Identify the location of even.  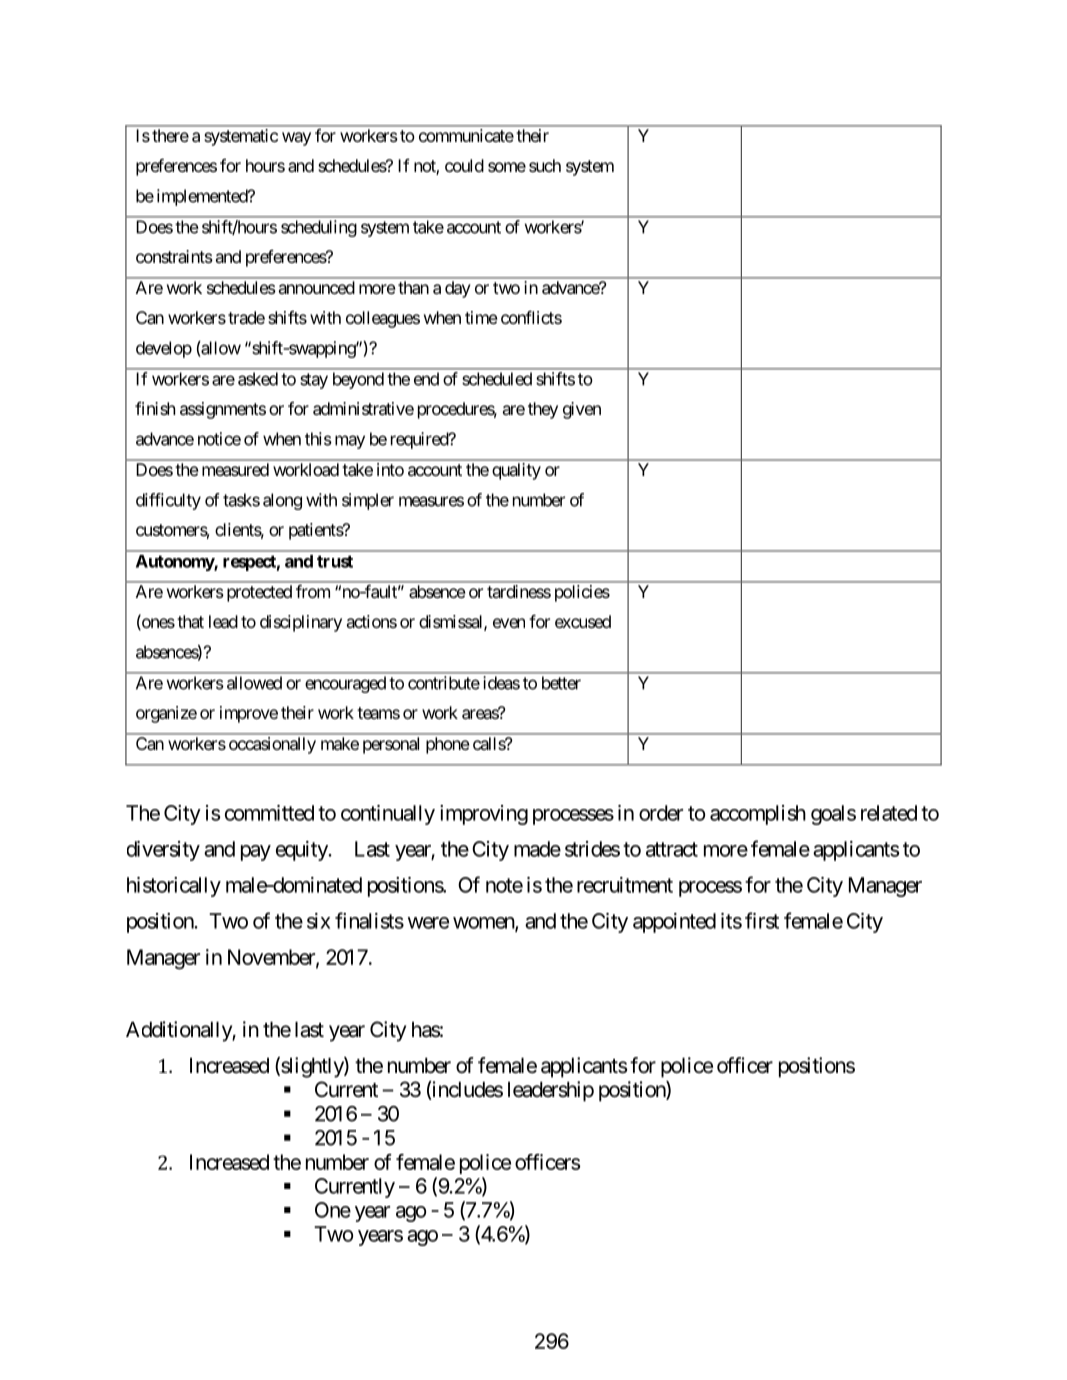
(509, 623).
